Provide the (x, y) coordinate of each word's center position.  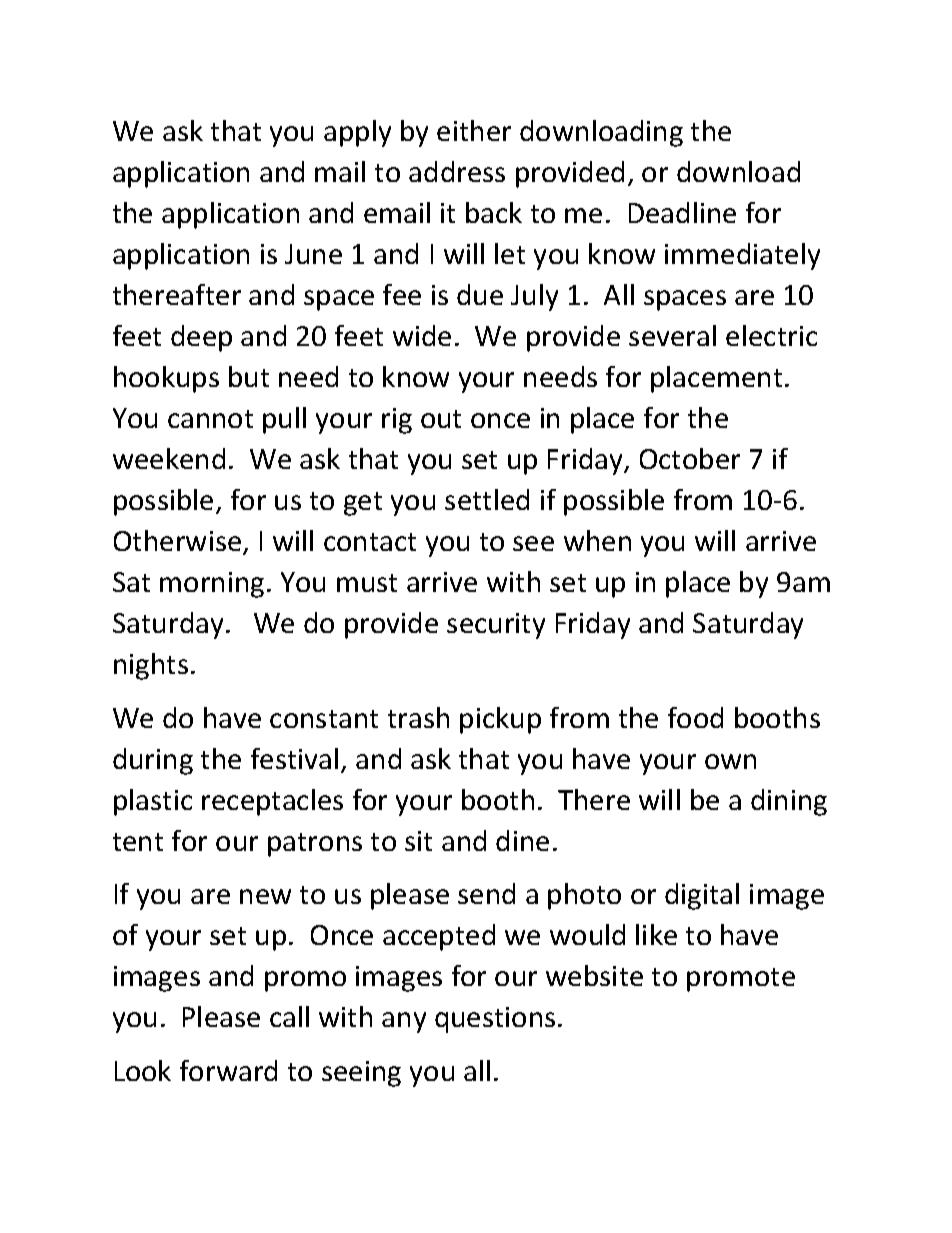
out (441, 419)
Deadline (682, 212)
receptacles (272, 802)
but (249, 376)
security (496, 626)
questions (495, 1020)
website (594, 975)
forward (228, 1070)
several (672, 335)
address (457, 171)
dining (789, 802)
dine (522, 840)
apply (357, 133)
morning (212, 585)
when (597, 540)
